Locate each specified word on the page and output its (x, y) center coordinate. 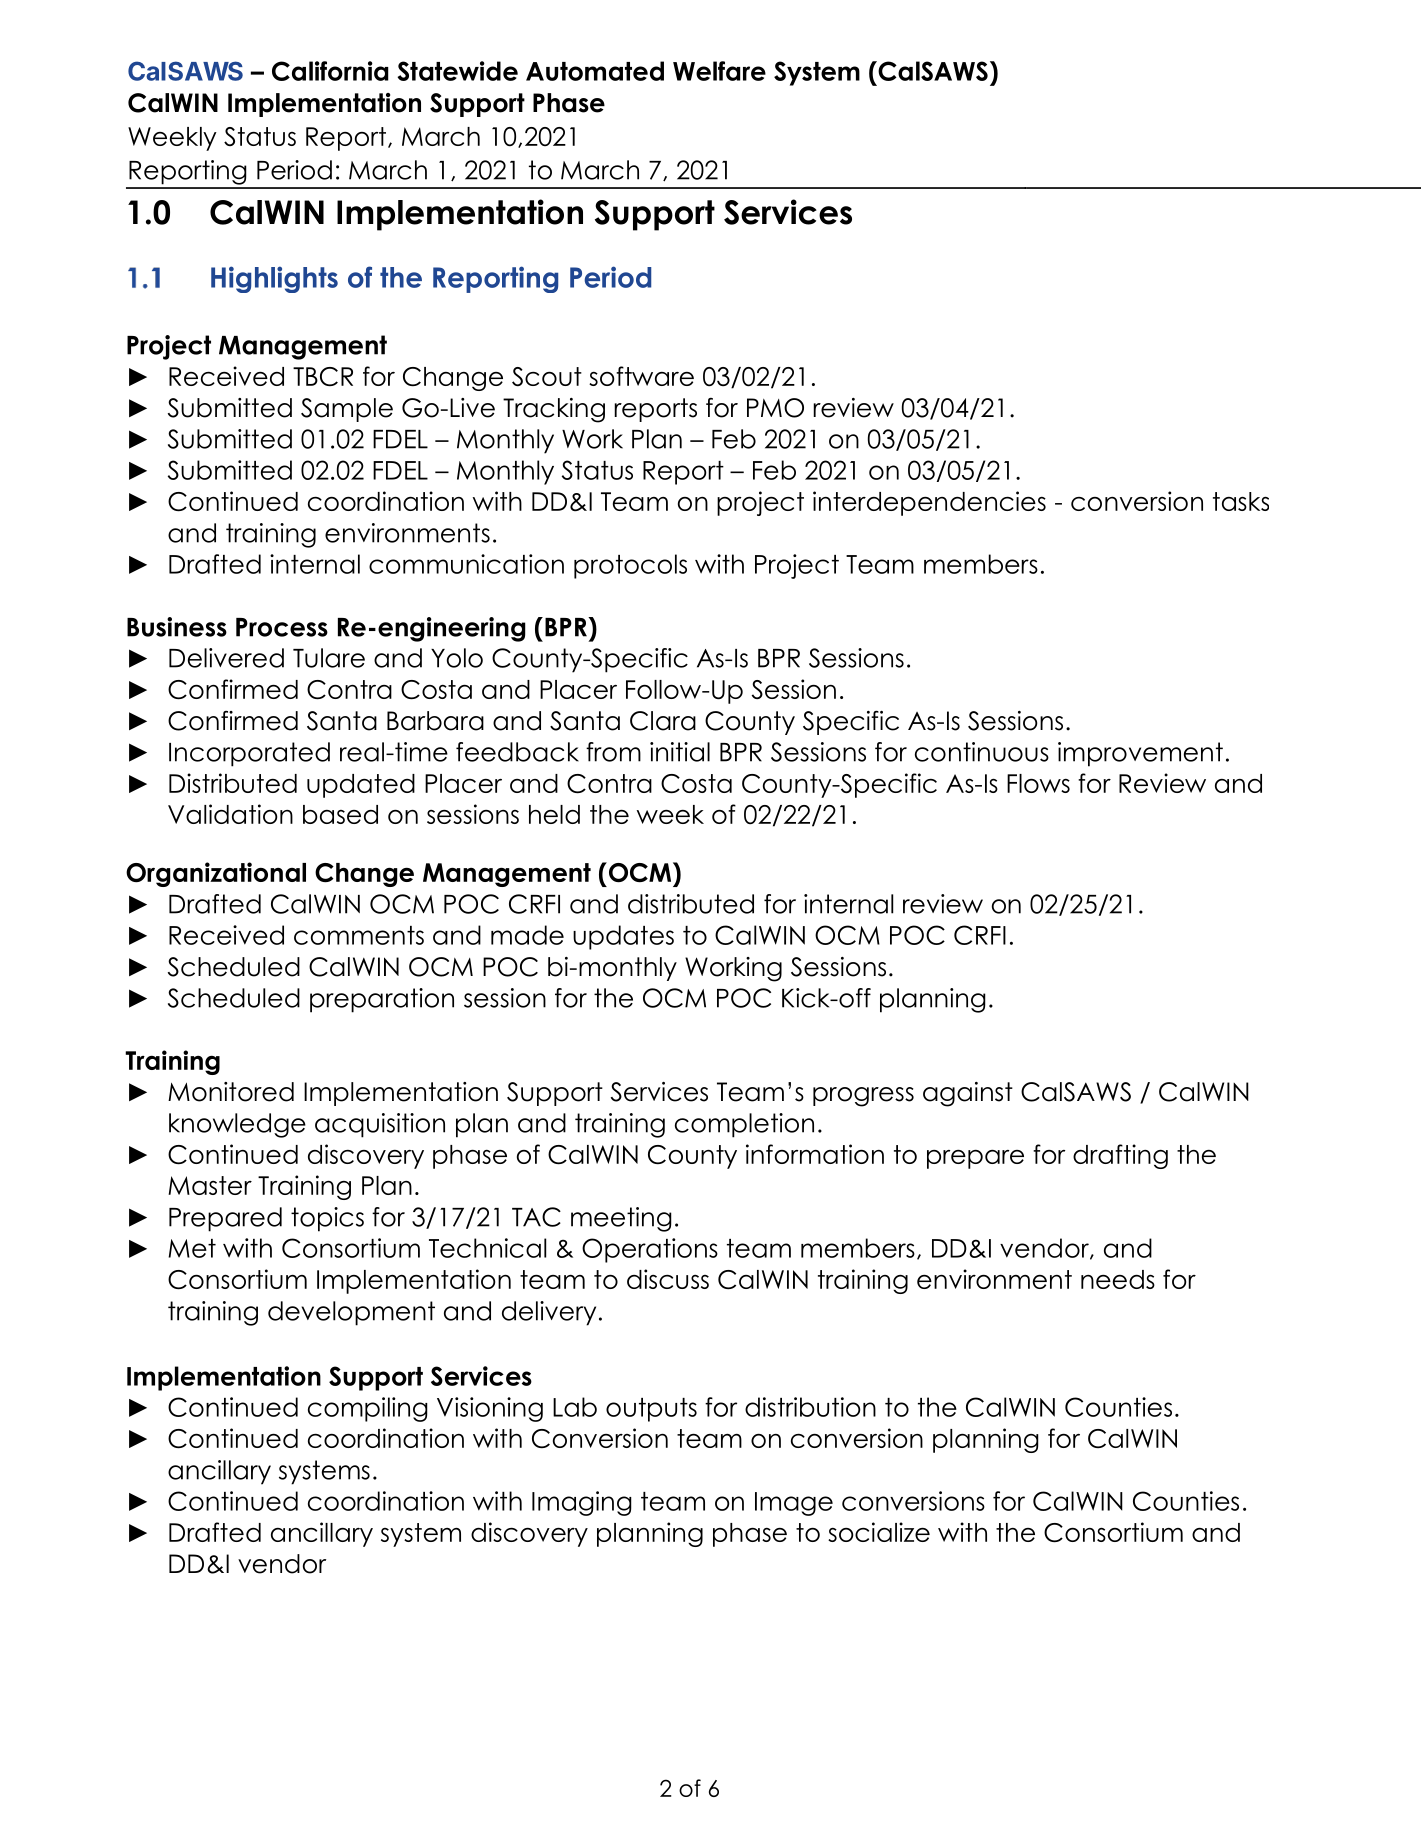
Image (794, 1504)
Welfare (719, 71)
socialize (879, 1532)
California (330, 71)
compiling (368, 1409)
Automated (595, 71)
